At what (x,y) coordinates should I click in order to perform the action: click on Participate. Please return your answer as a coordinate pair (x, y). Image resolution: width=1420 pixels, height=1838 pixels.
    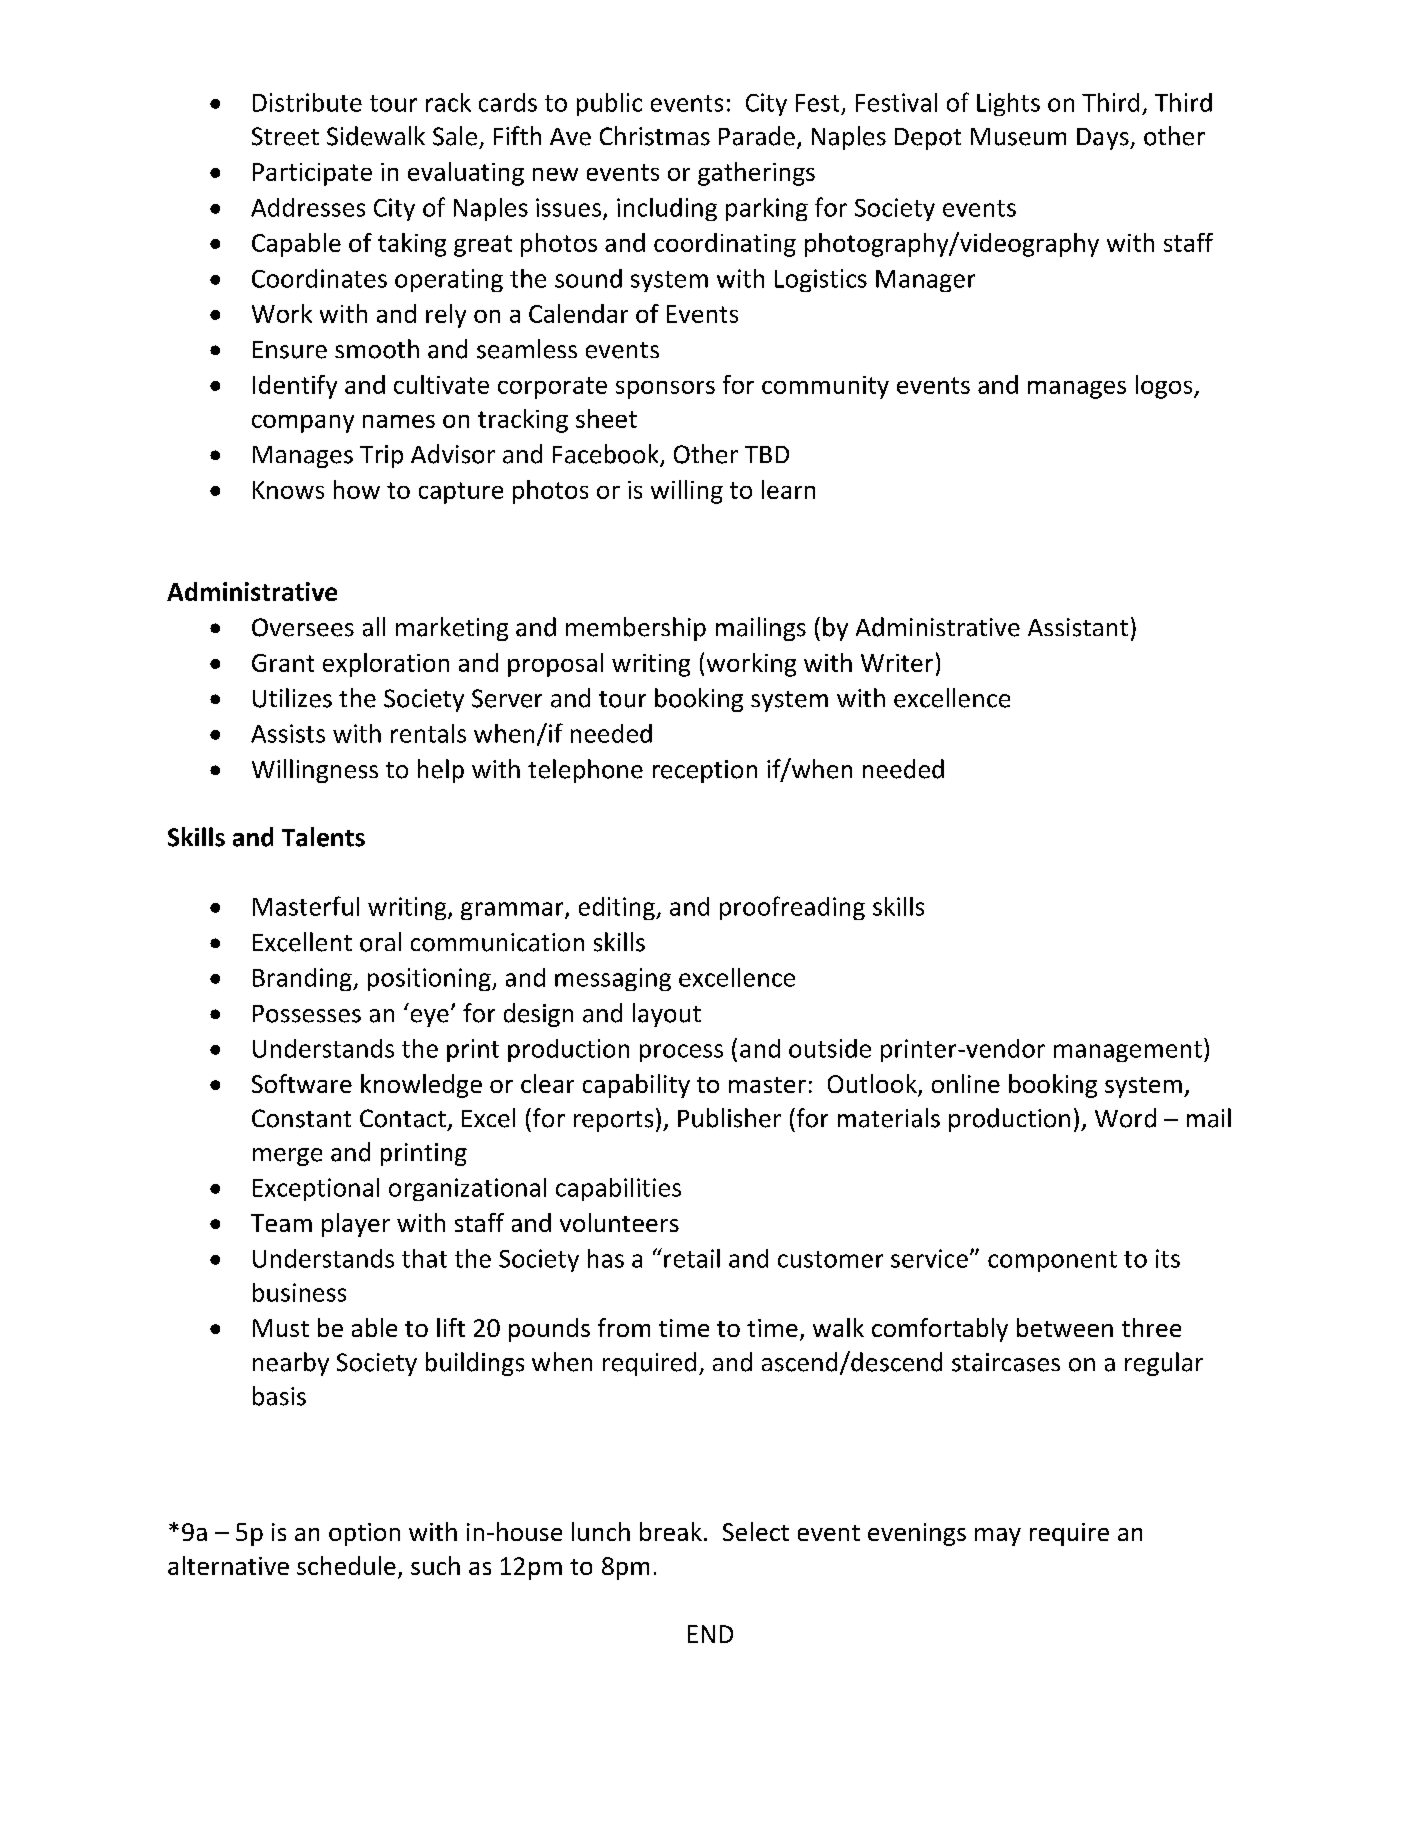
    Looking at the image, I should click on (312, 174).
